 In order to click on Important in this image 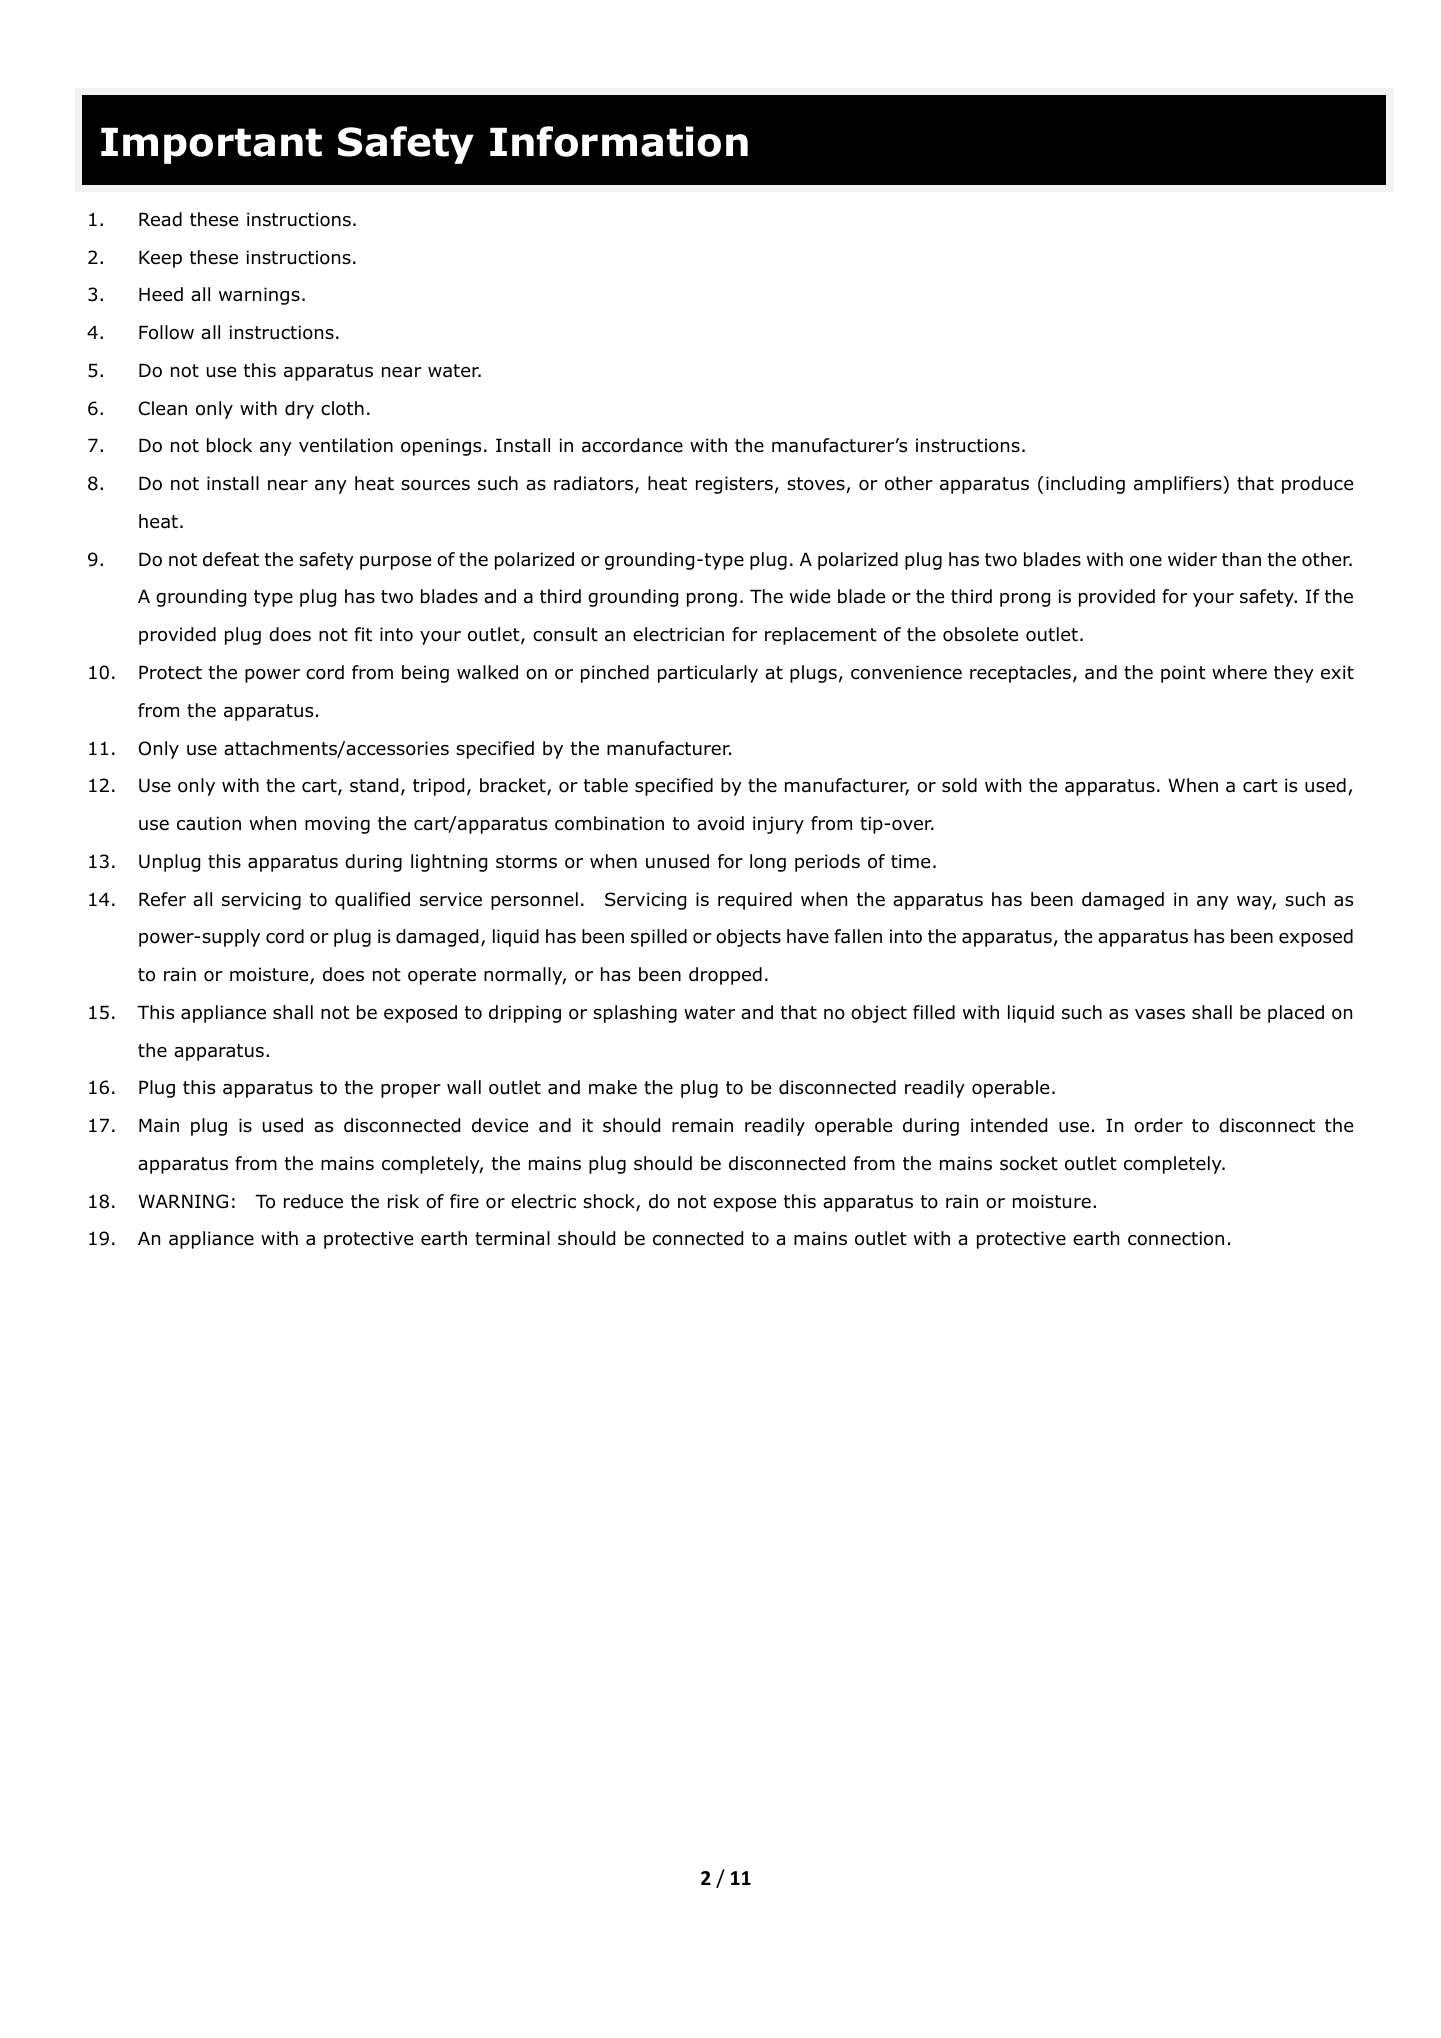, I will do `click(211, 145)`.
